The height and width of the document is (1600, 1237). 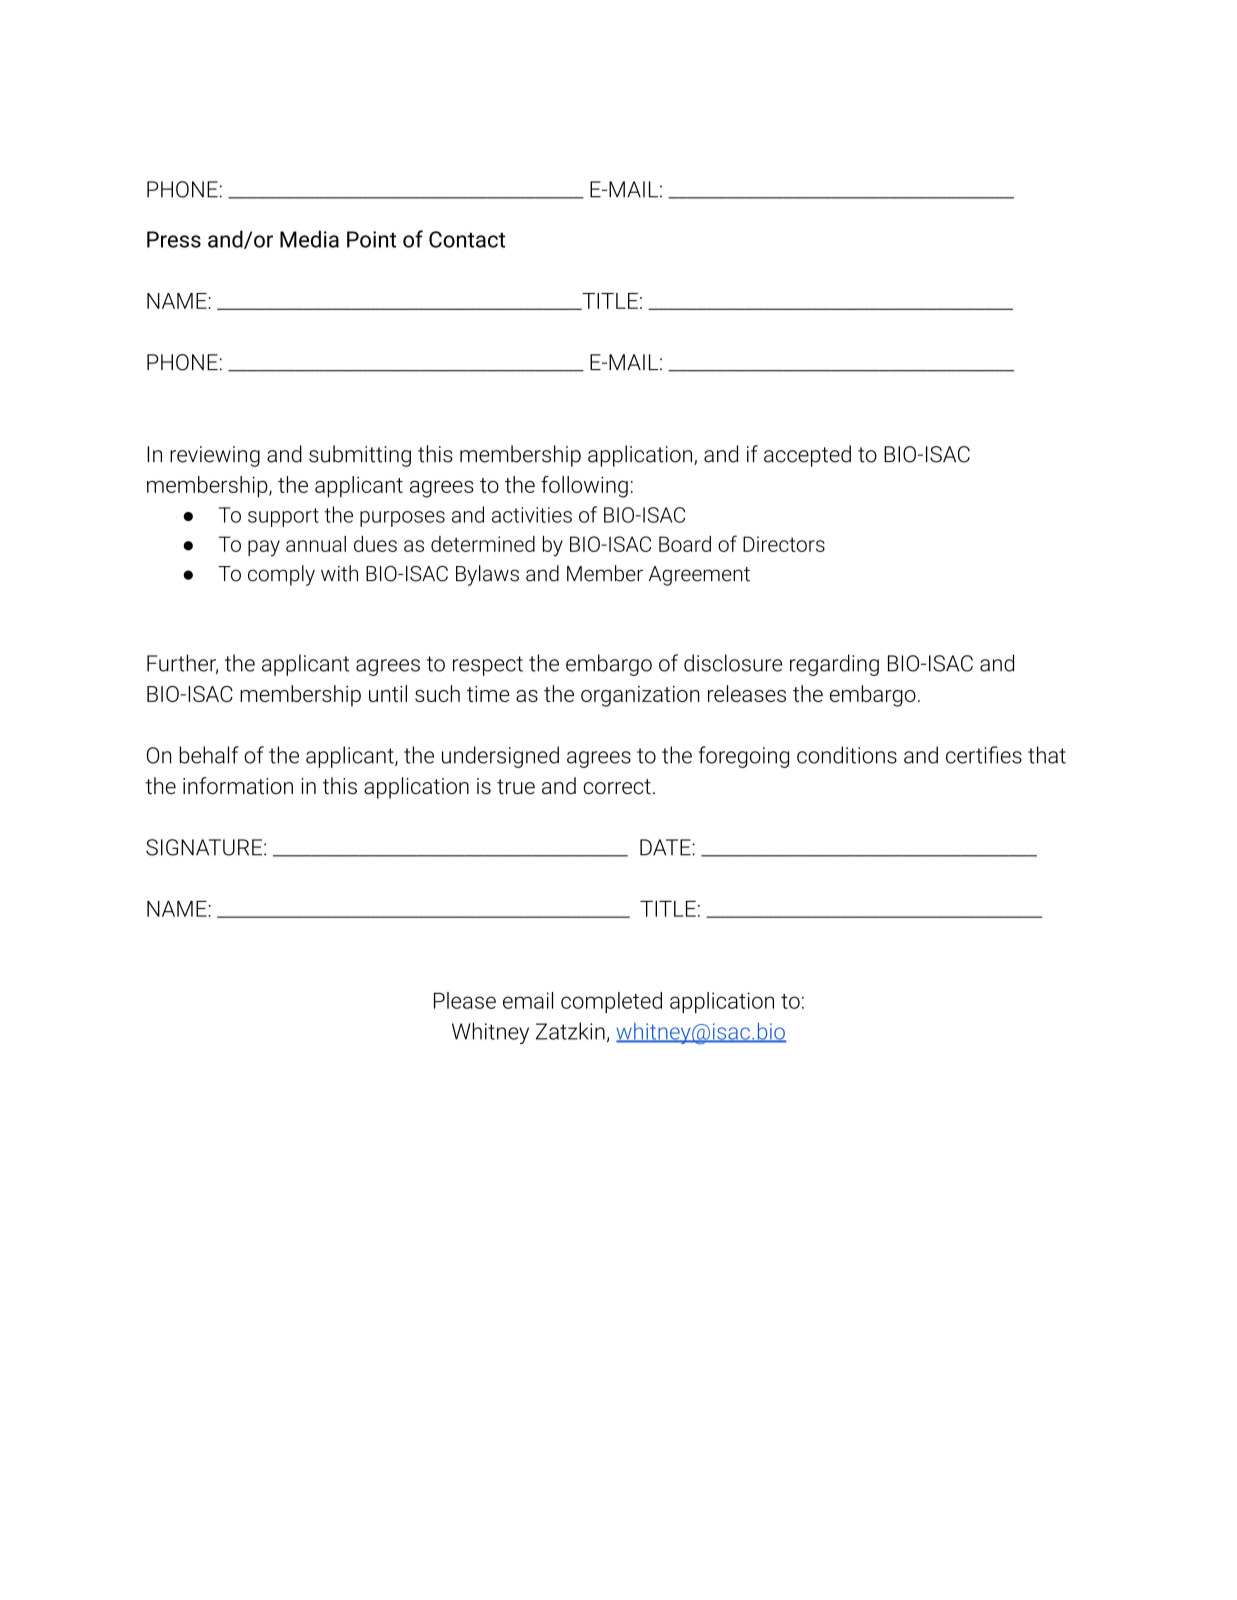 What do you see at coordinates (611, 1002) in the document?
I see `completed` at bounding box center [611, 1002].
